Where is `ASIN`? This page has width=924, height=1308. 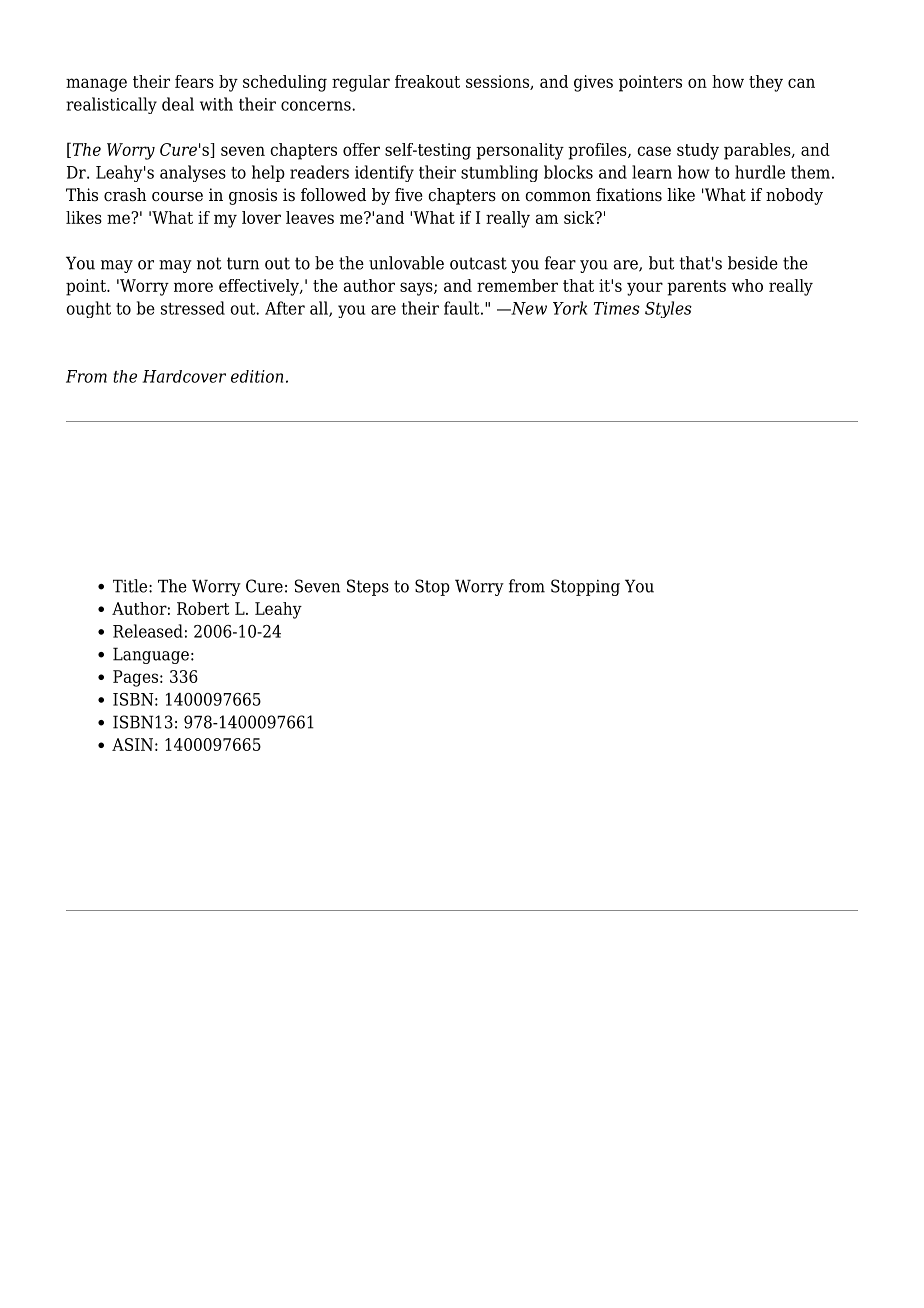
ASIN is located at coordinates (132, 744).
